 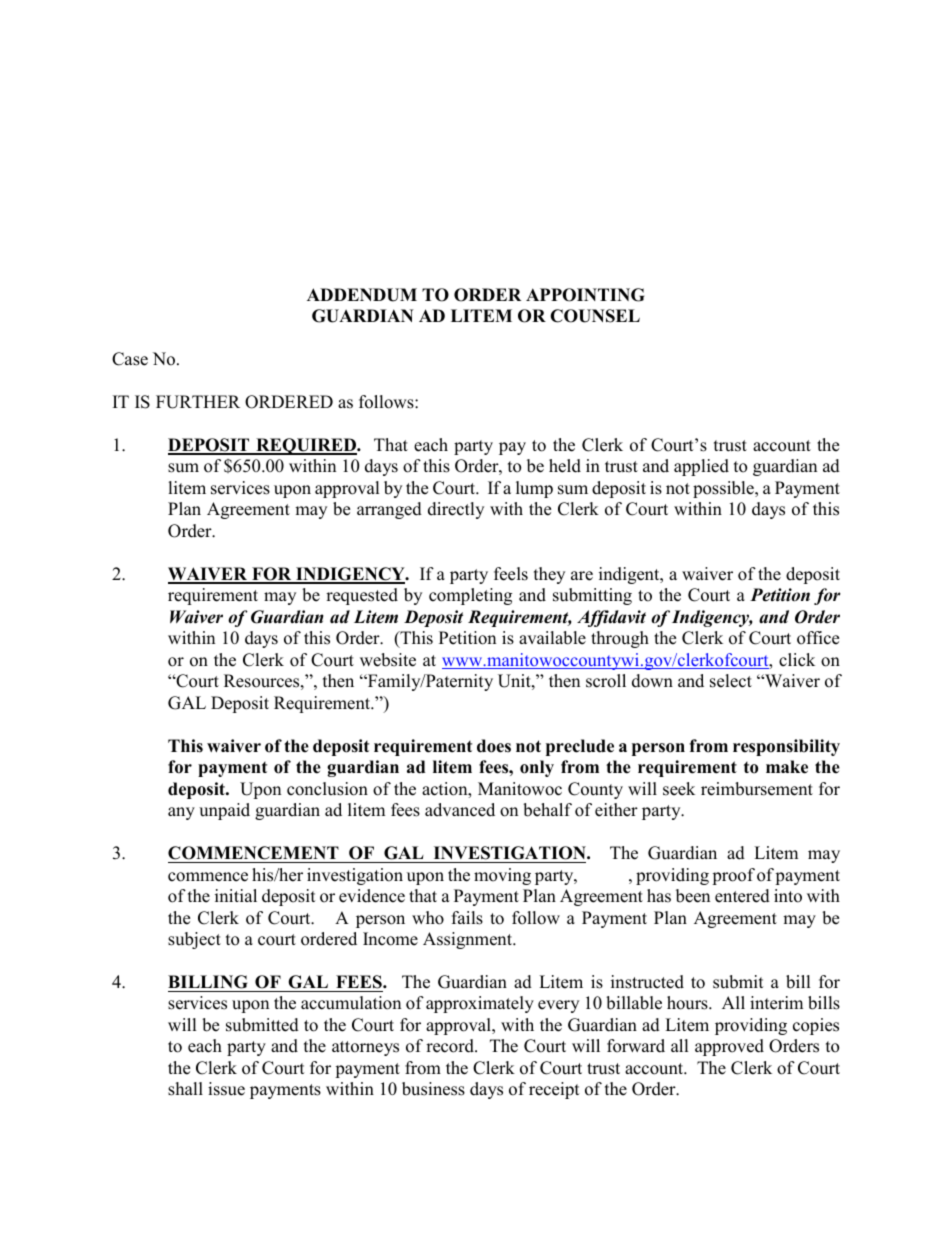 I want to click on Case, so click(x=130, y=359).
